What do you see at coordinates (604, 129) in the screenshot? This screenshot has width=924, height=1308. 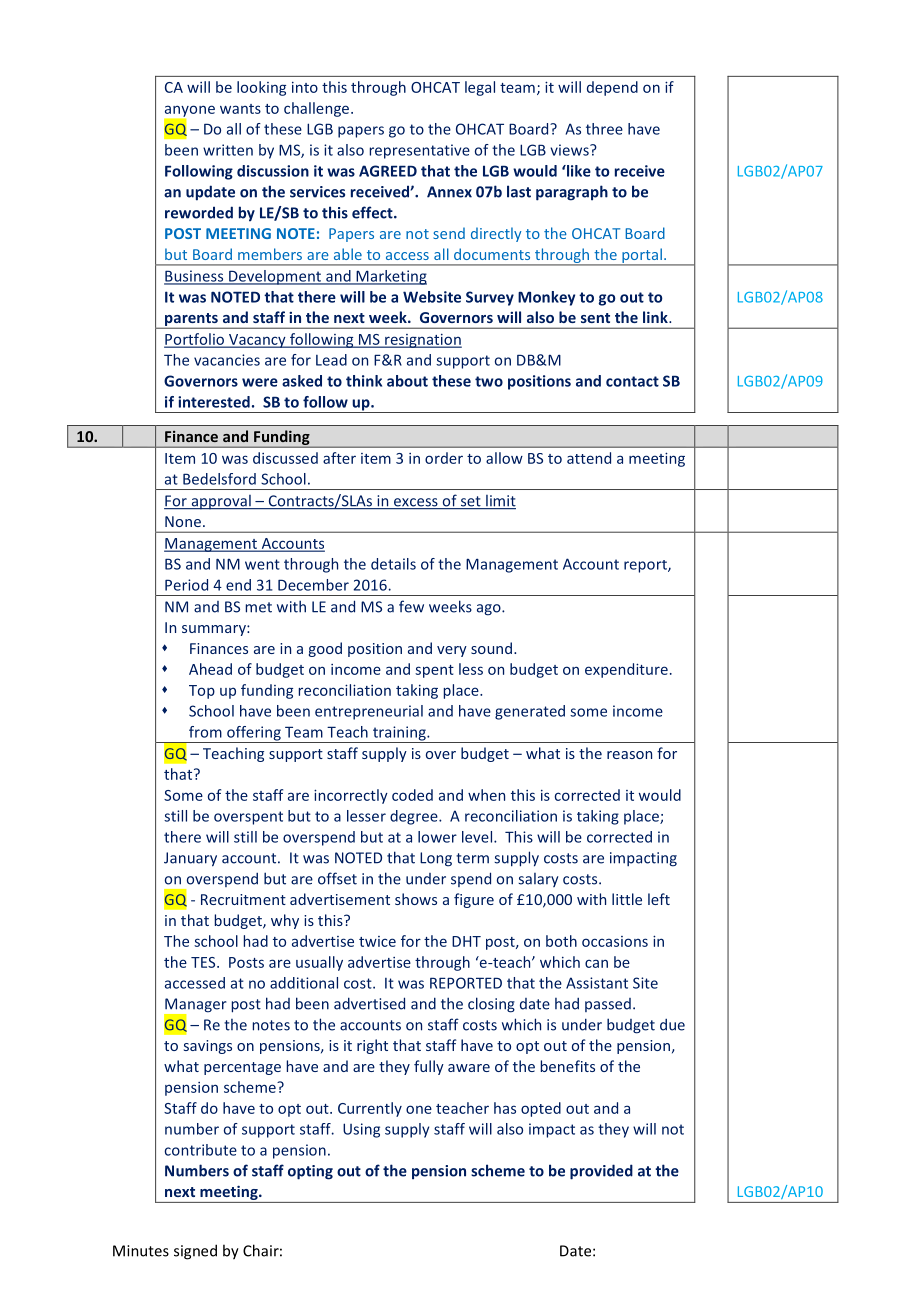 I see `three` at bounding box center [604, 129].
